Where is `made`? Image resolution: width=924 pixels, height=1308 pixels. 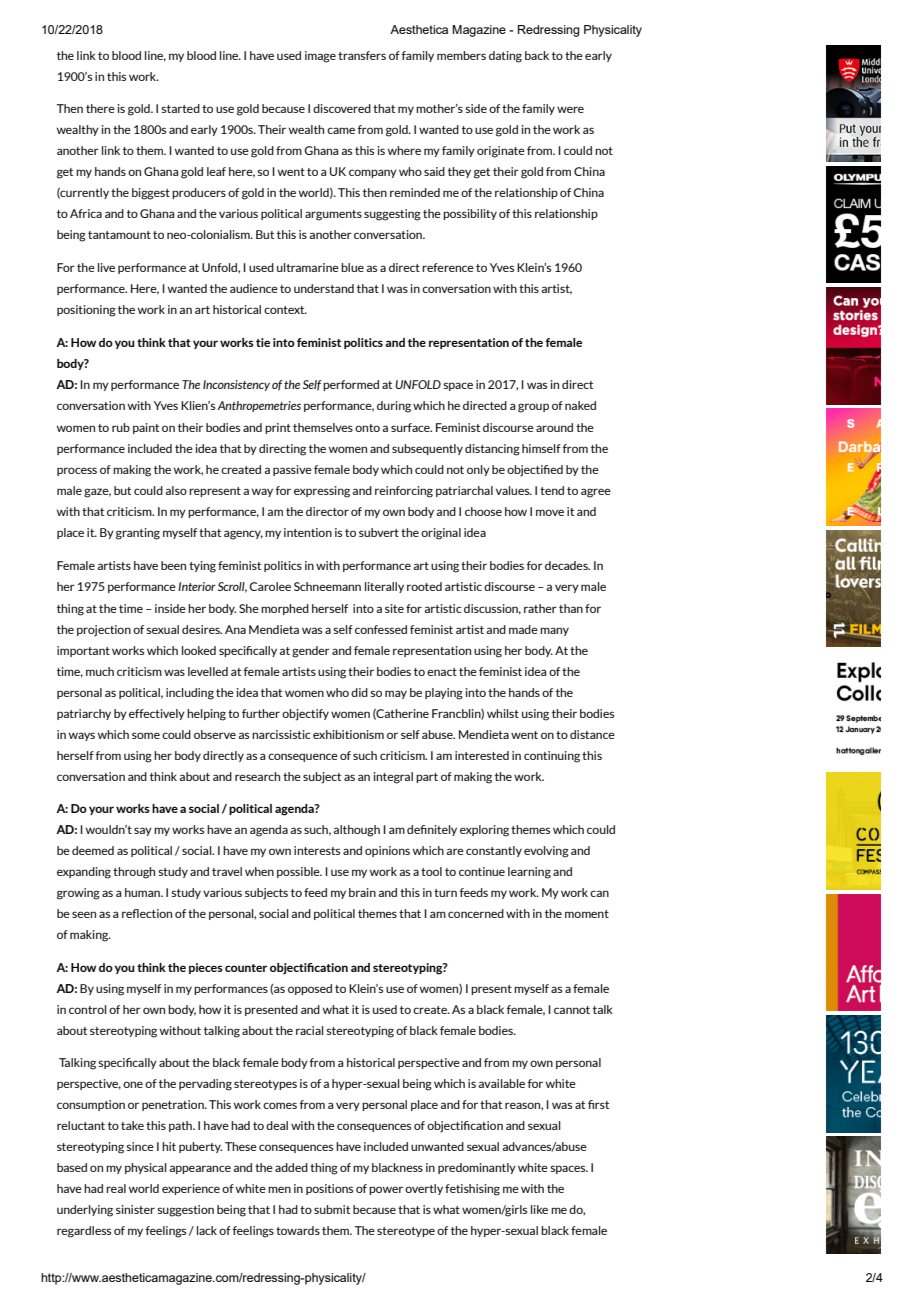
made is located at coordinates (523, 629).
